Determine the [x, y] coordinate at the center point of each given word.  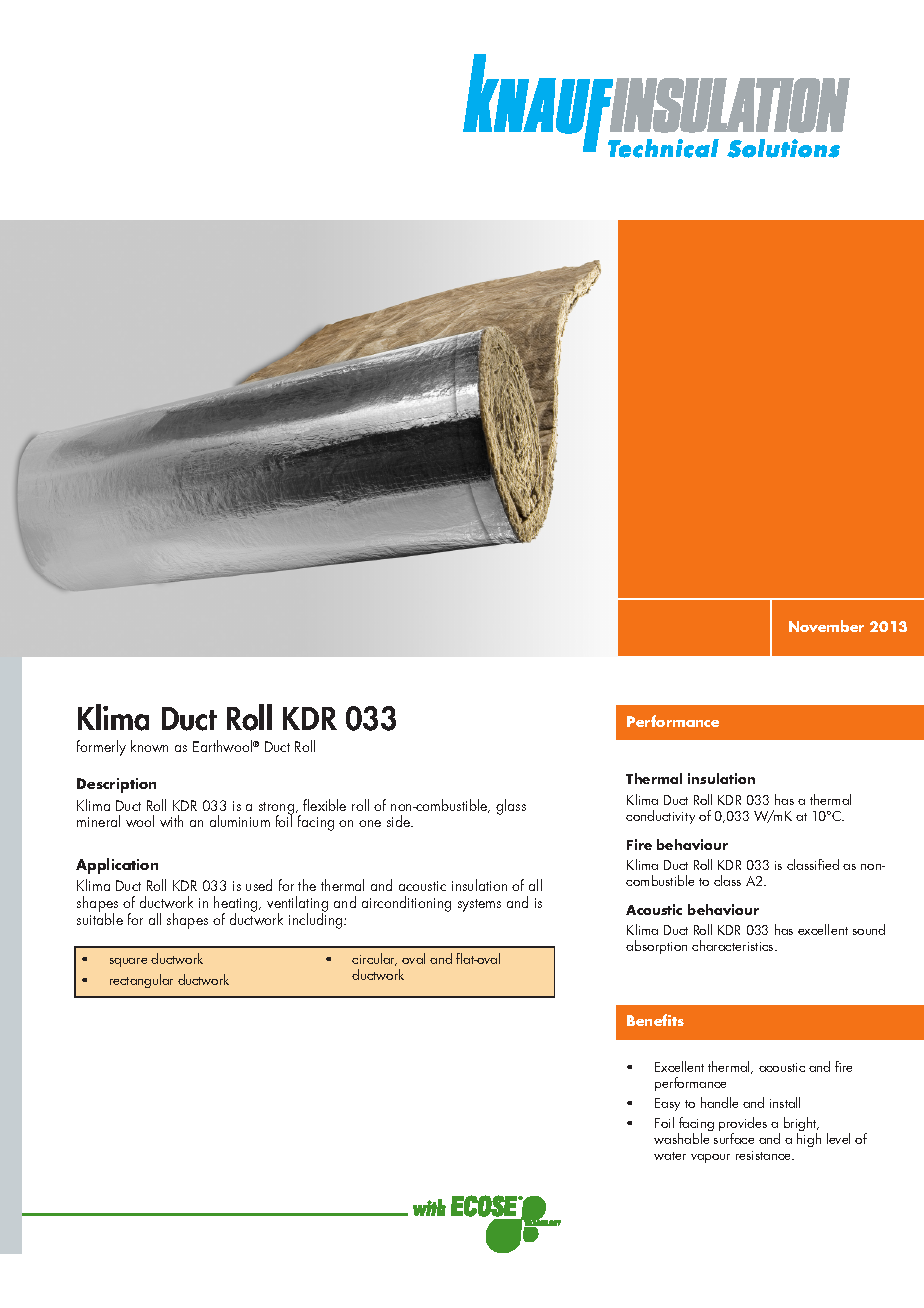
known [149, 746]
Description [116, 785]
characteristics [734, 945]
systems [479, 905]
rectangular [141, 981]
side [400, 821]
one [370, 823]
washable [681, 1138]
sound [869, 929]
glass [511, 807]
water [670, 1156]
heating [237, 905]
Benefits [655, 1020]
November [826, 626]
